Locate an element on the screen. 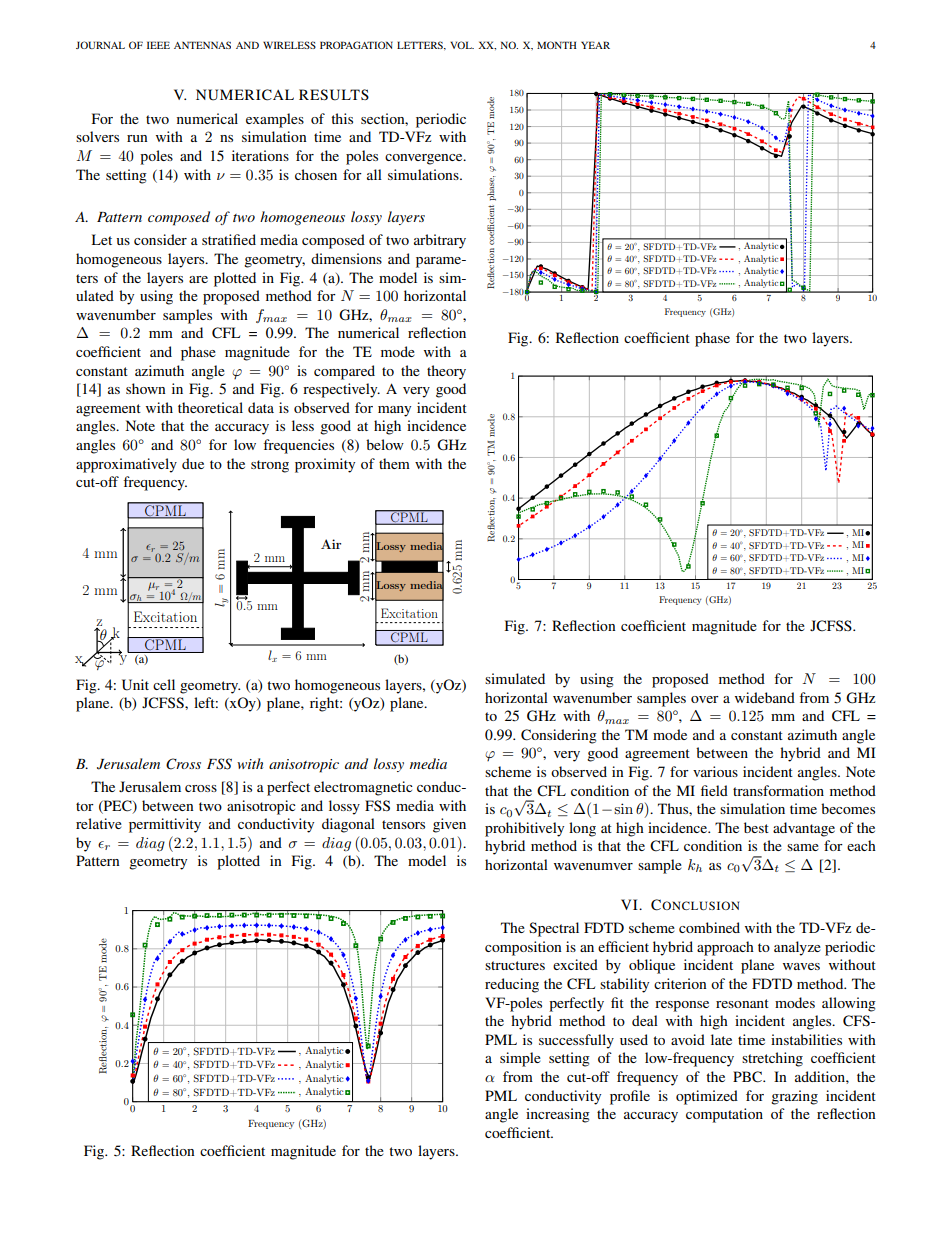  VOL is located at coordinates (462, 45).
